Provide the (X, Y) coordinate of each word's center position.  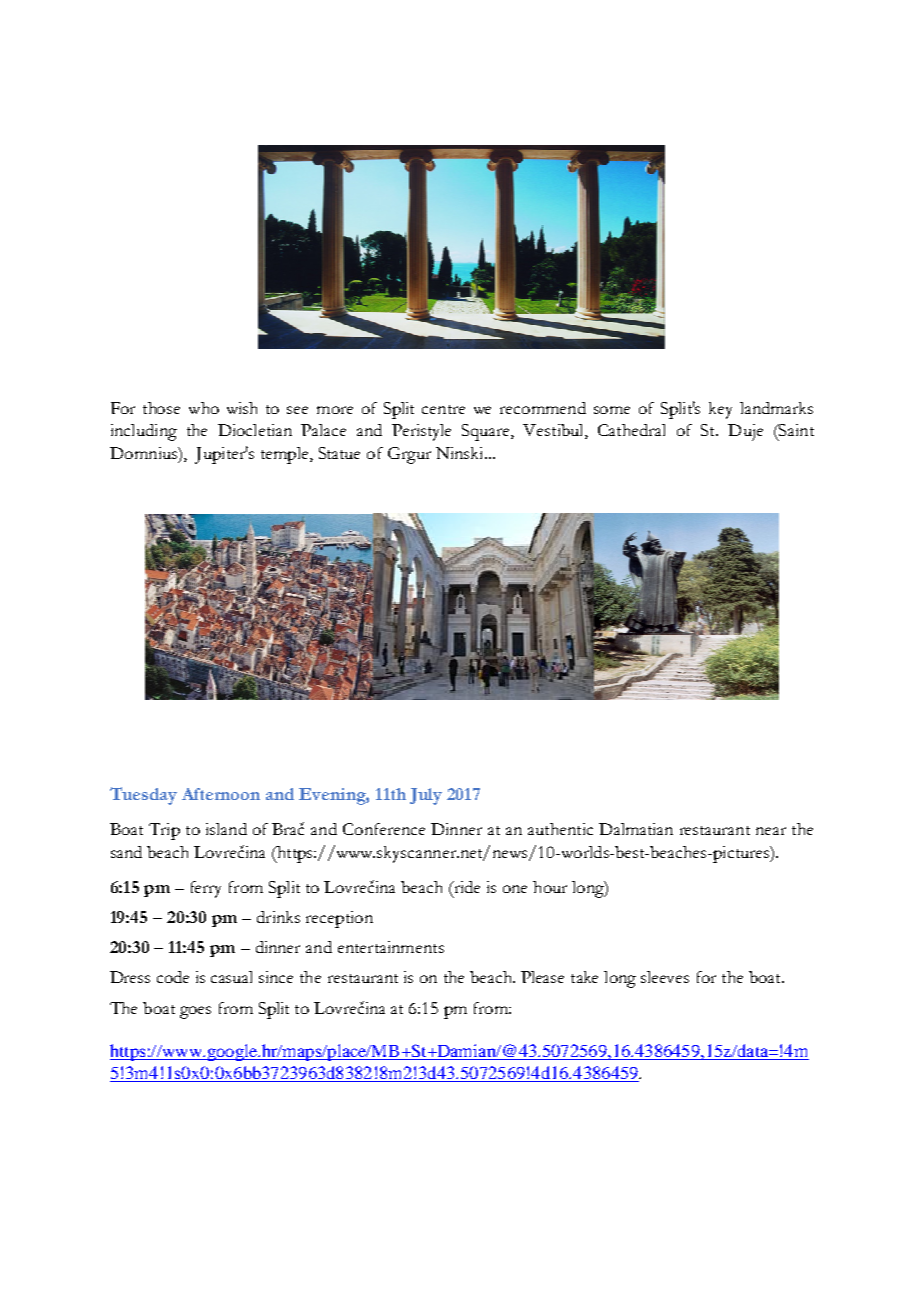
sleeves (665, 977)
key (720, 410)
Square (487, 432)
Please (542, 977)
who (204, 408)
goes (195, 1012)
